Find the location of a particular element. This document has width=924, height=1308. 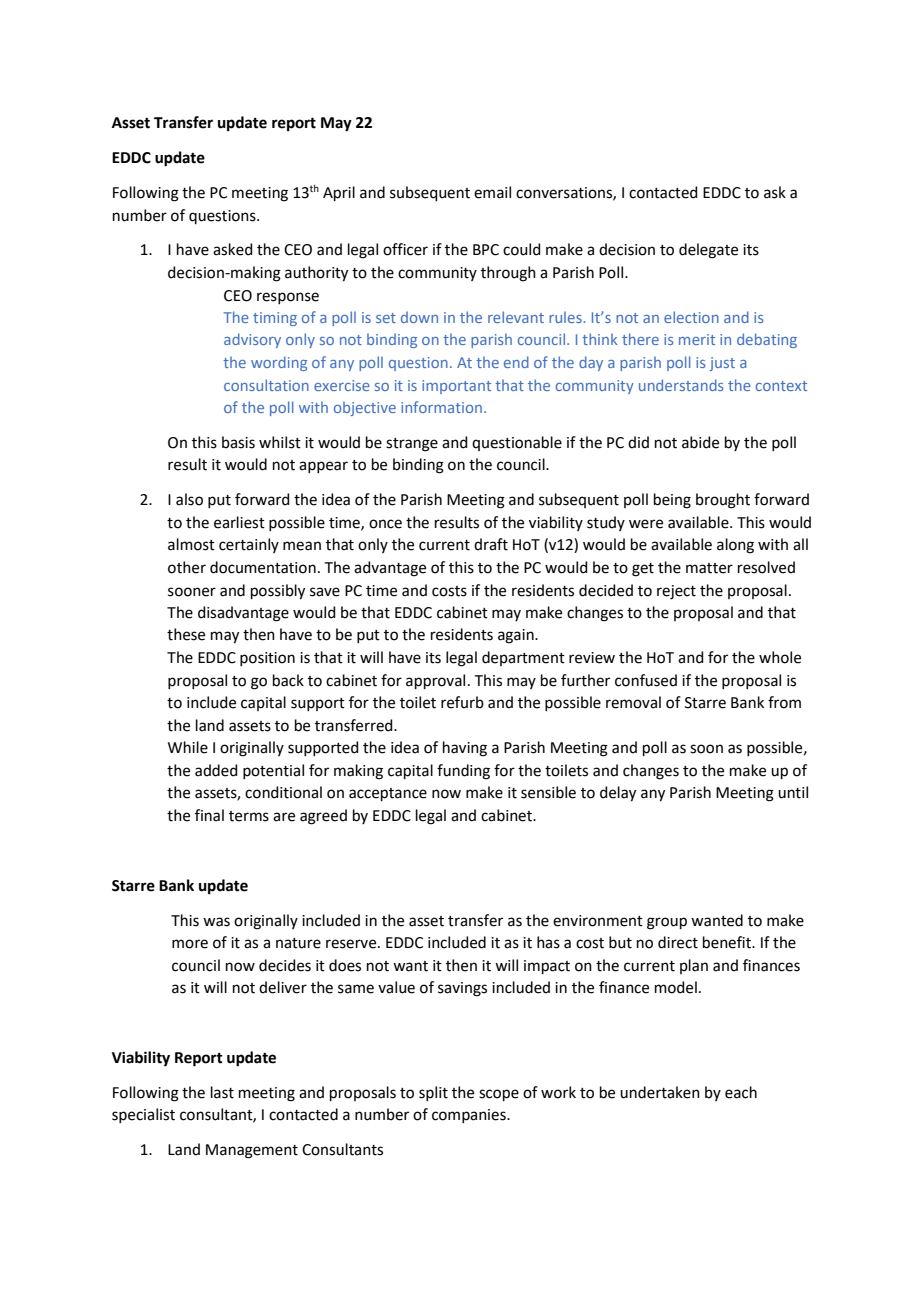

draft is located at coordinates (491, 544).
